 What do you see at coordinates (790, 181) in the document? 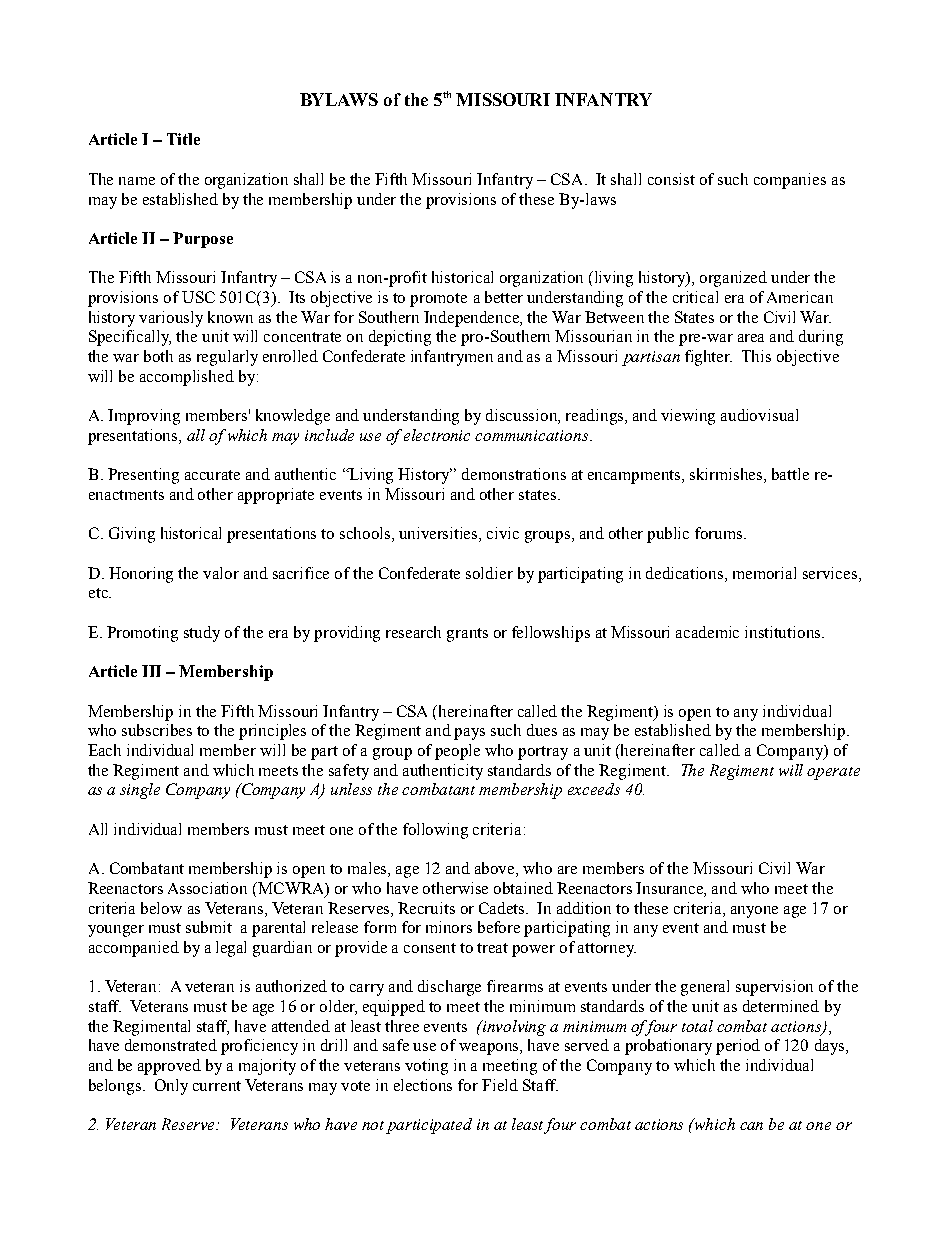
I see `companies` at bounding box center [790, 181].
